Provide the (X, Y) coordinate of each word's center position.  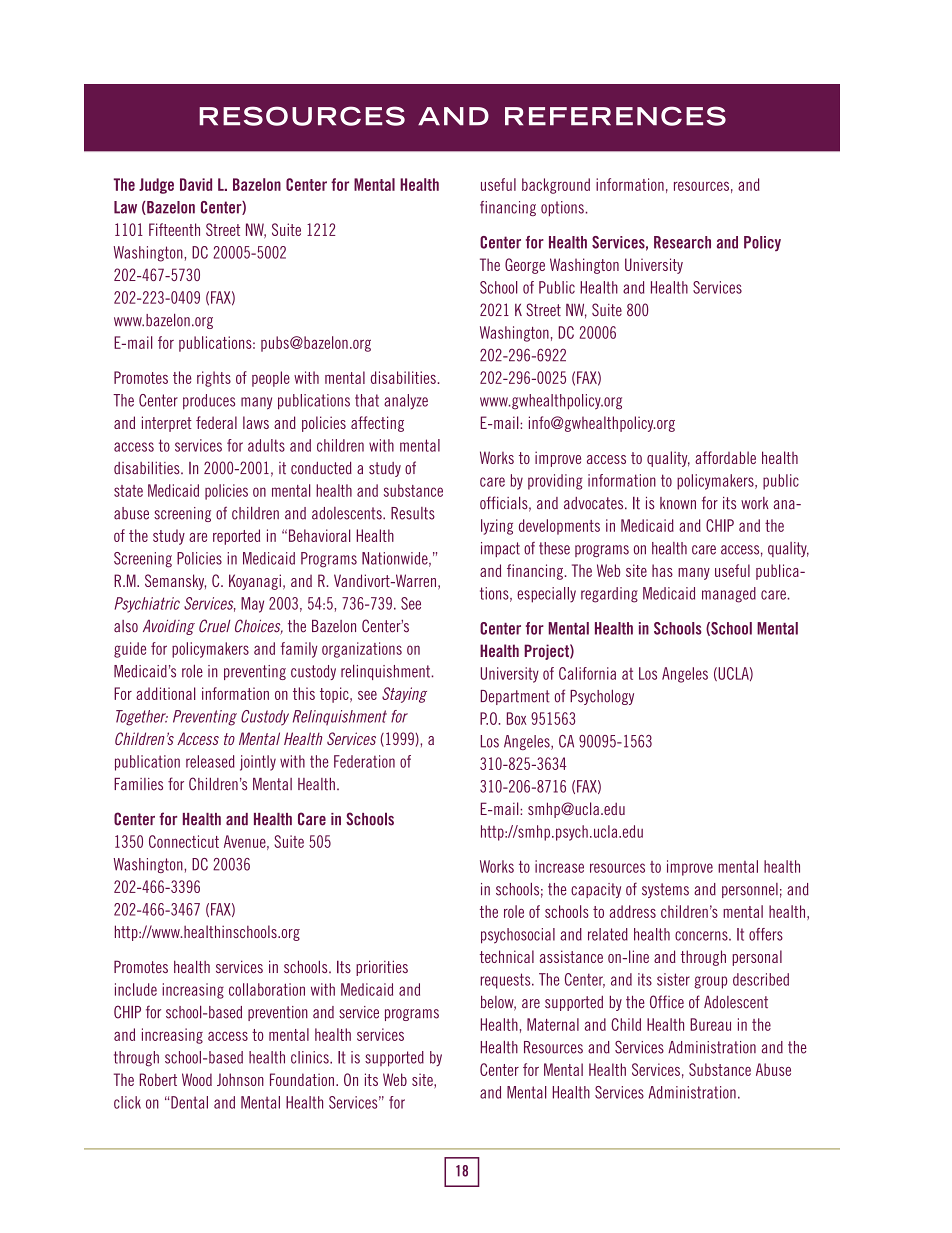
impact (500, 549)
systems (665, 890)
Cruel (214, 626)
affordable (725, 457)
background (556, 186)
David (196, 184)
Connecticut (184, 841)
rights (214, 379)
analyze (406, 402)
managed (729, 595)
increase (559, 866)
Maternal (553, 1024)
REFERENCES (615, 116)
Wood (197, 1079)
